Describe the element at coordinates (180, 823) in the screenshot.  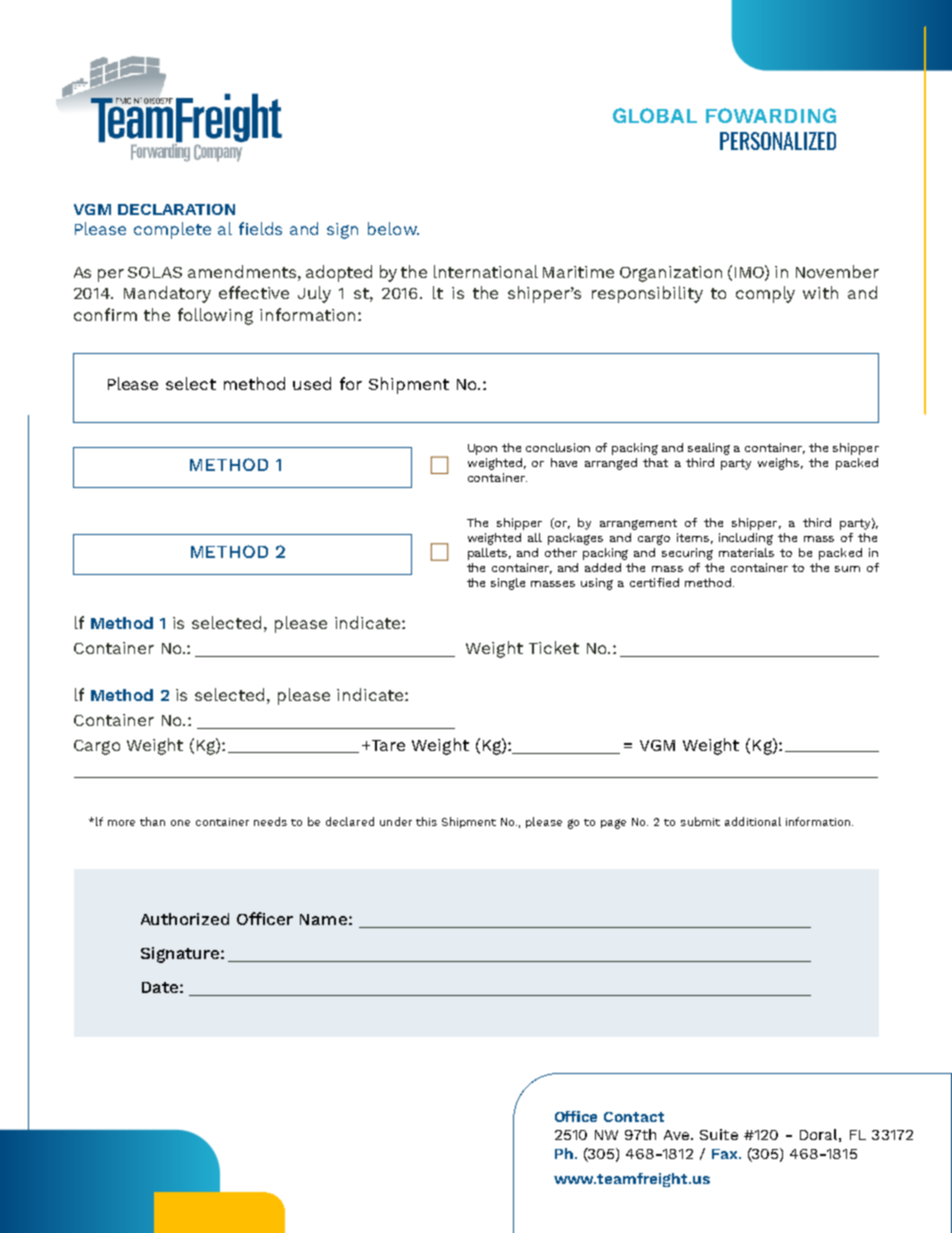
I see `one` at that location.
